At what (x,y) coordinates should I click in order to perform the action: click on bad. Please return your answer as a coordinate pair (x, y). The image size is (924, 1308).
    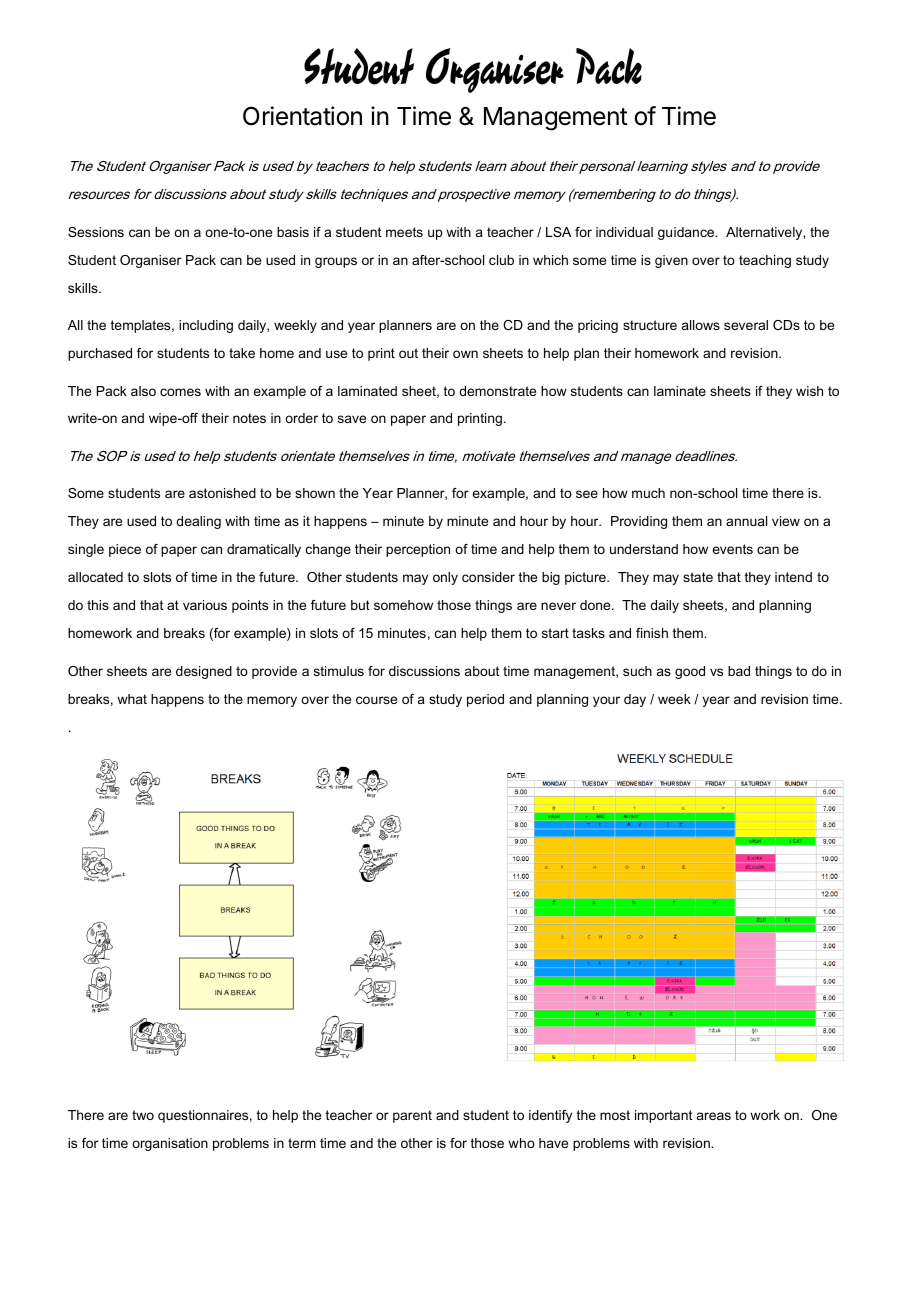
    Looking at the image, I should click on (739, 671).
